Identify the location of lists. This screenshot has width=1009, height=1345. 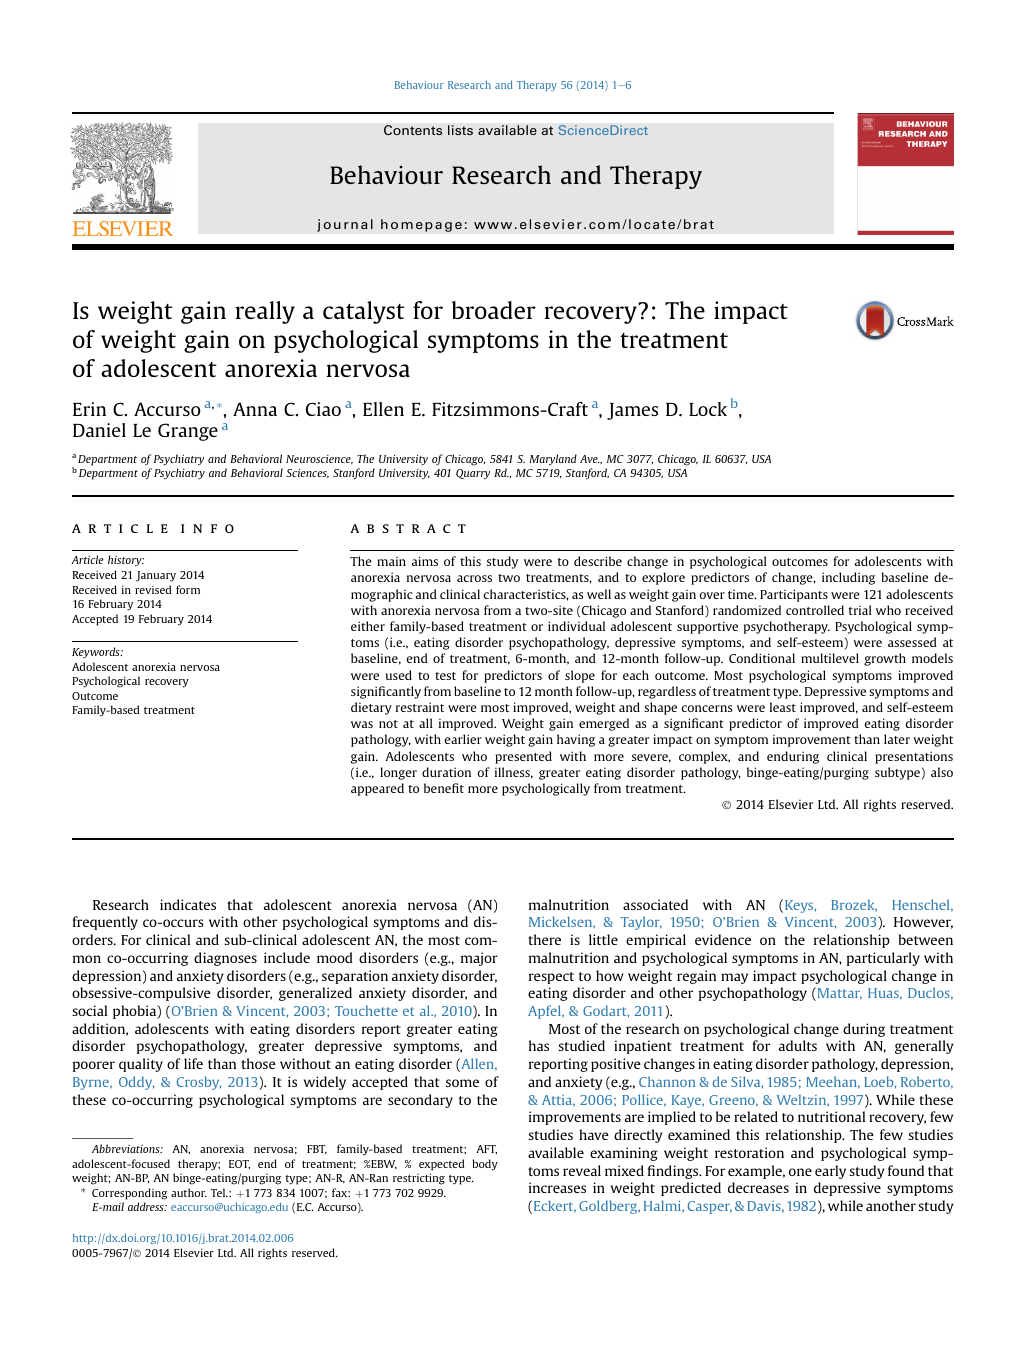
(460, 130).
